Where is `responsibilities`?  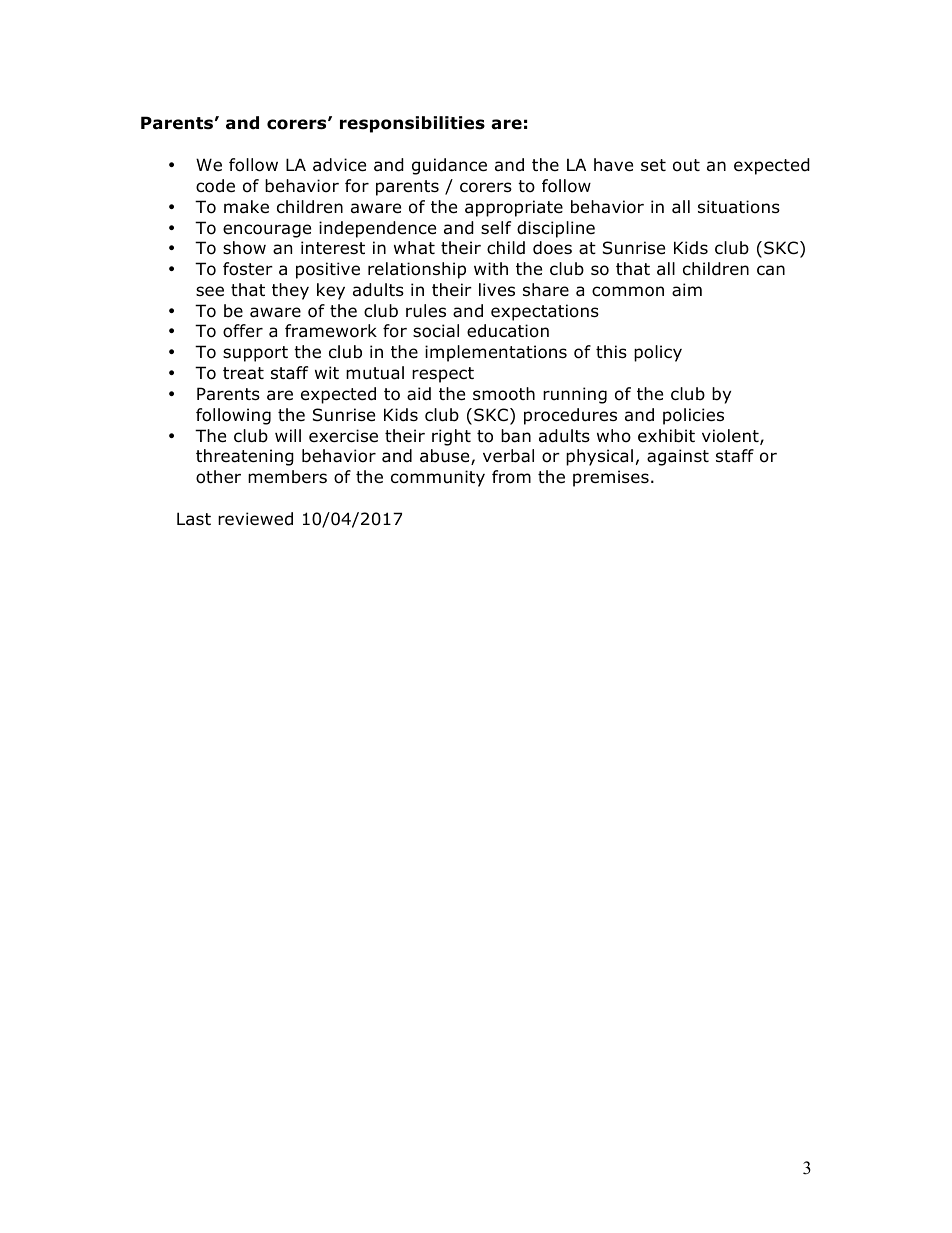
responsibilities is located at coordinates (412, 124).
